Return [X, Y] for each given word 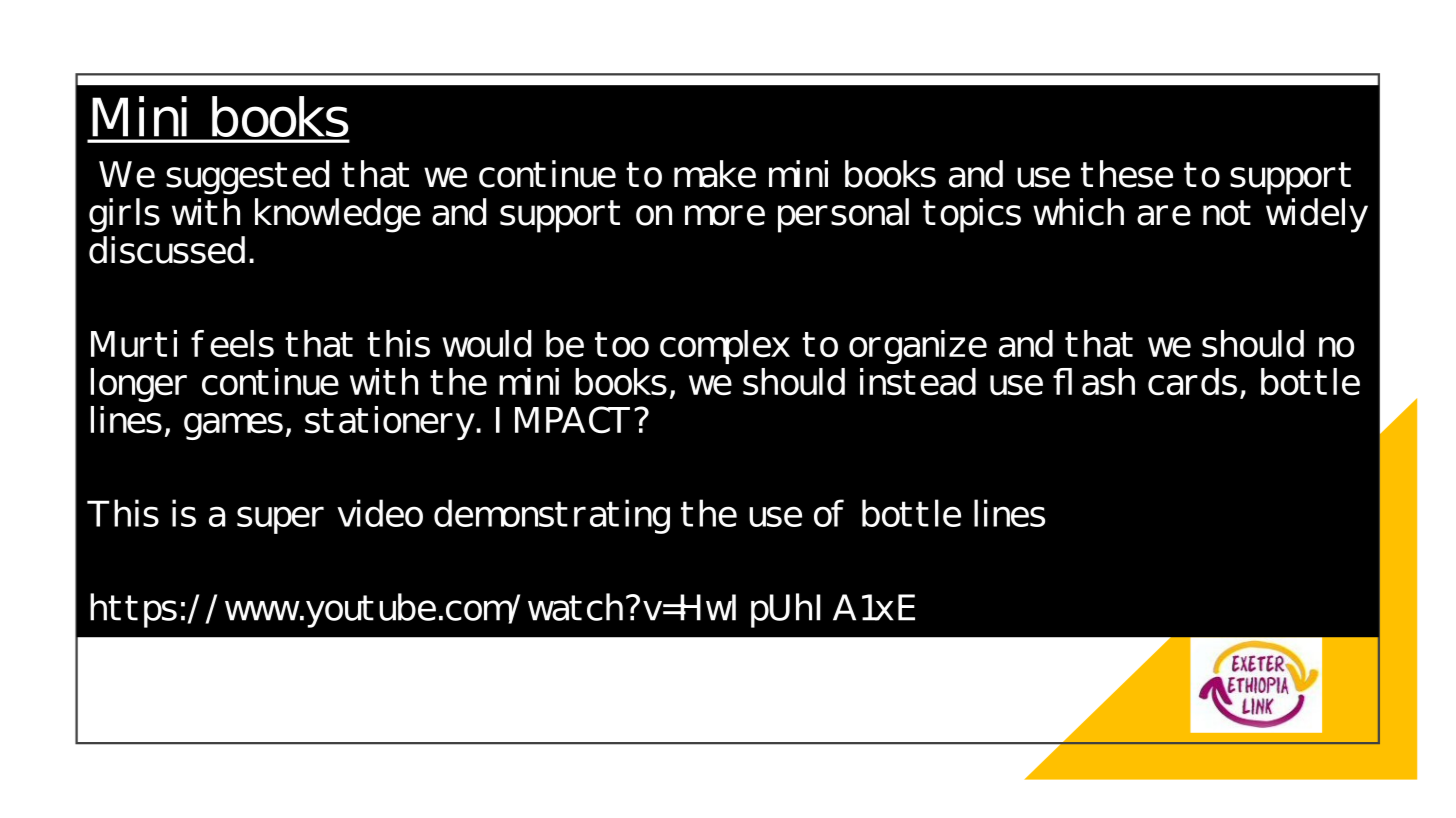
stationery [391, 423]
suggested [248, 177]
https [133, 610]
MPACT [572, 420]
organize [918, 347]
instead [918, 382]
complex [725, 347]
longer [139, 385]
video [380, 513]
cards [1192, 382]
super [280, 520]
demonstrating [552, 516]
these [1127, 174]
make [715, 174]
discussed [167, 250]
